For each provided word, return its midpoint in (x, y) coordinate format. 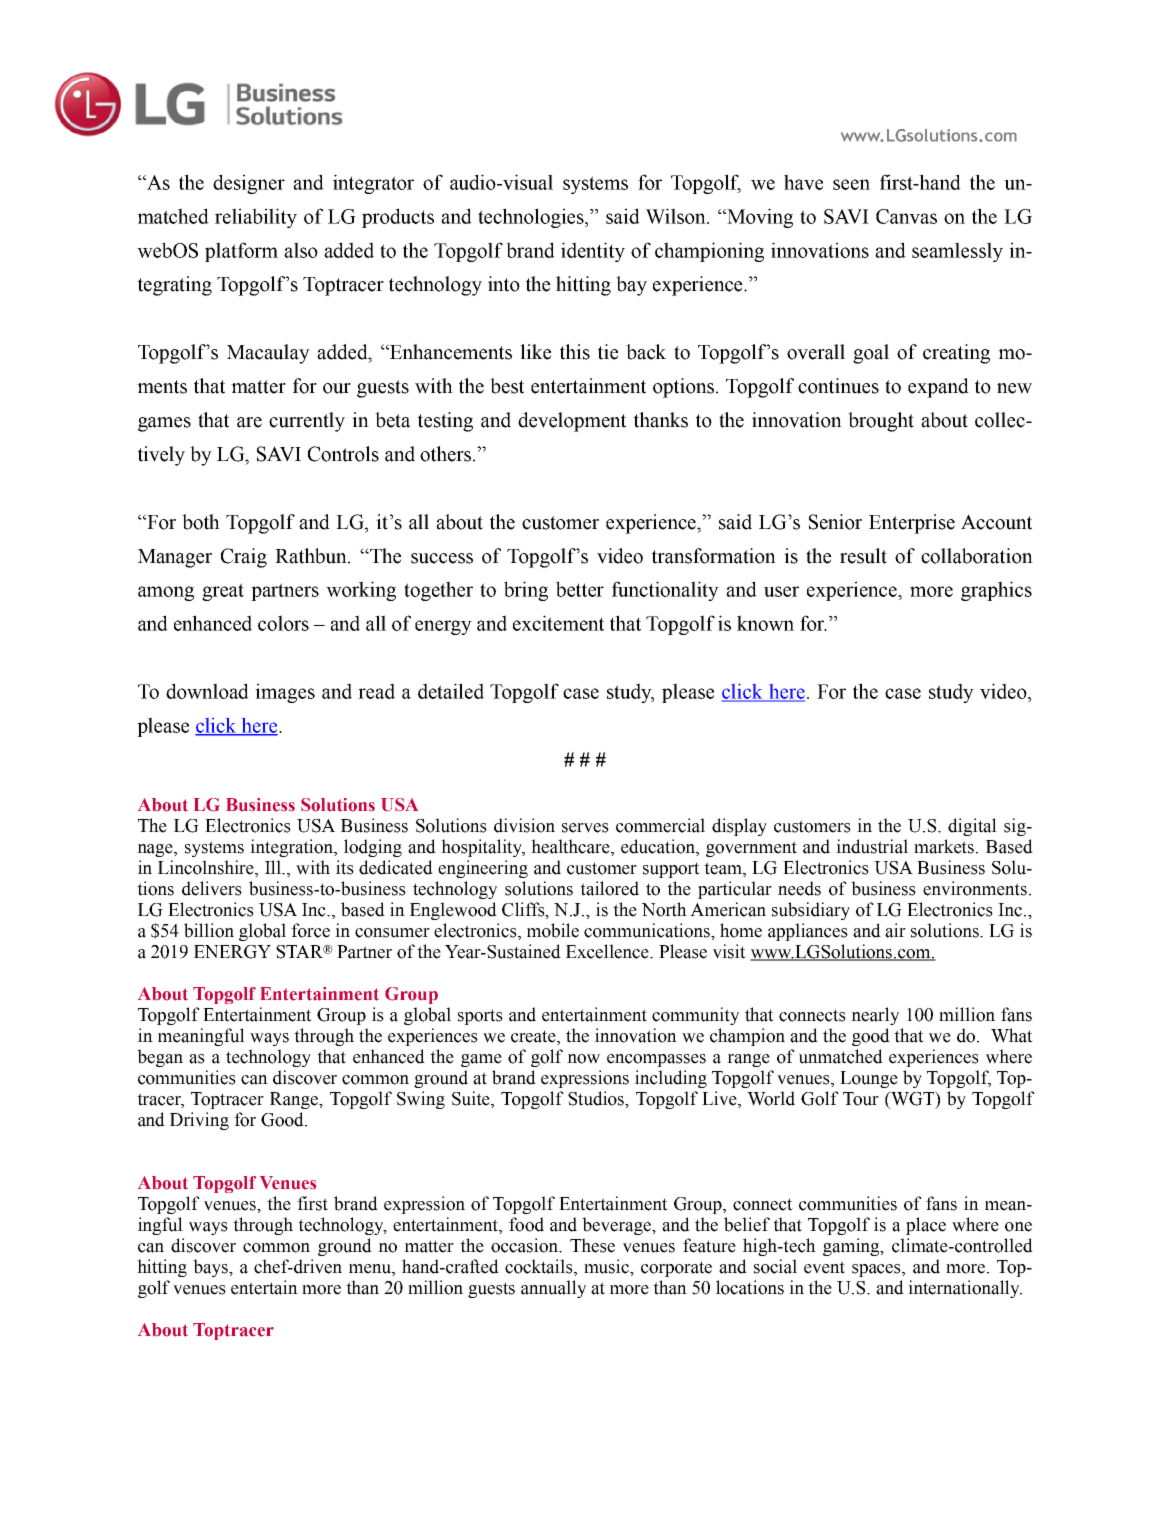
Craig (244, 558)
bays (212, 1268)
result (863, 556)
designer (249, 184)
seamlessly (957, 252)
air (895, 930)
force (310, 930)
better (580, 589)
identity (593, 252)
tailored (609, 888)
